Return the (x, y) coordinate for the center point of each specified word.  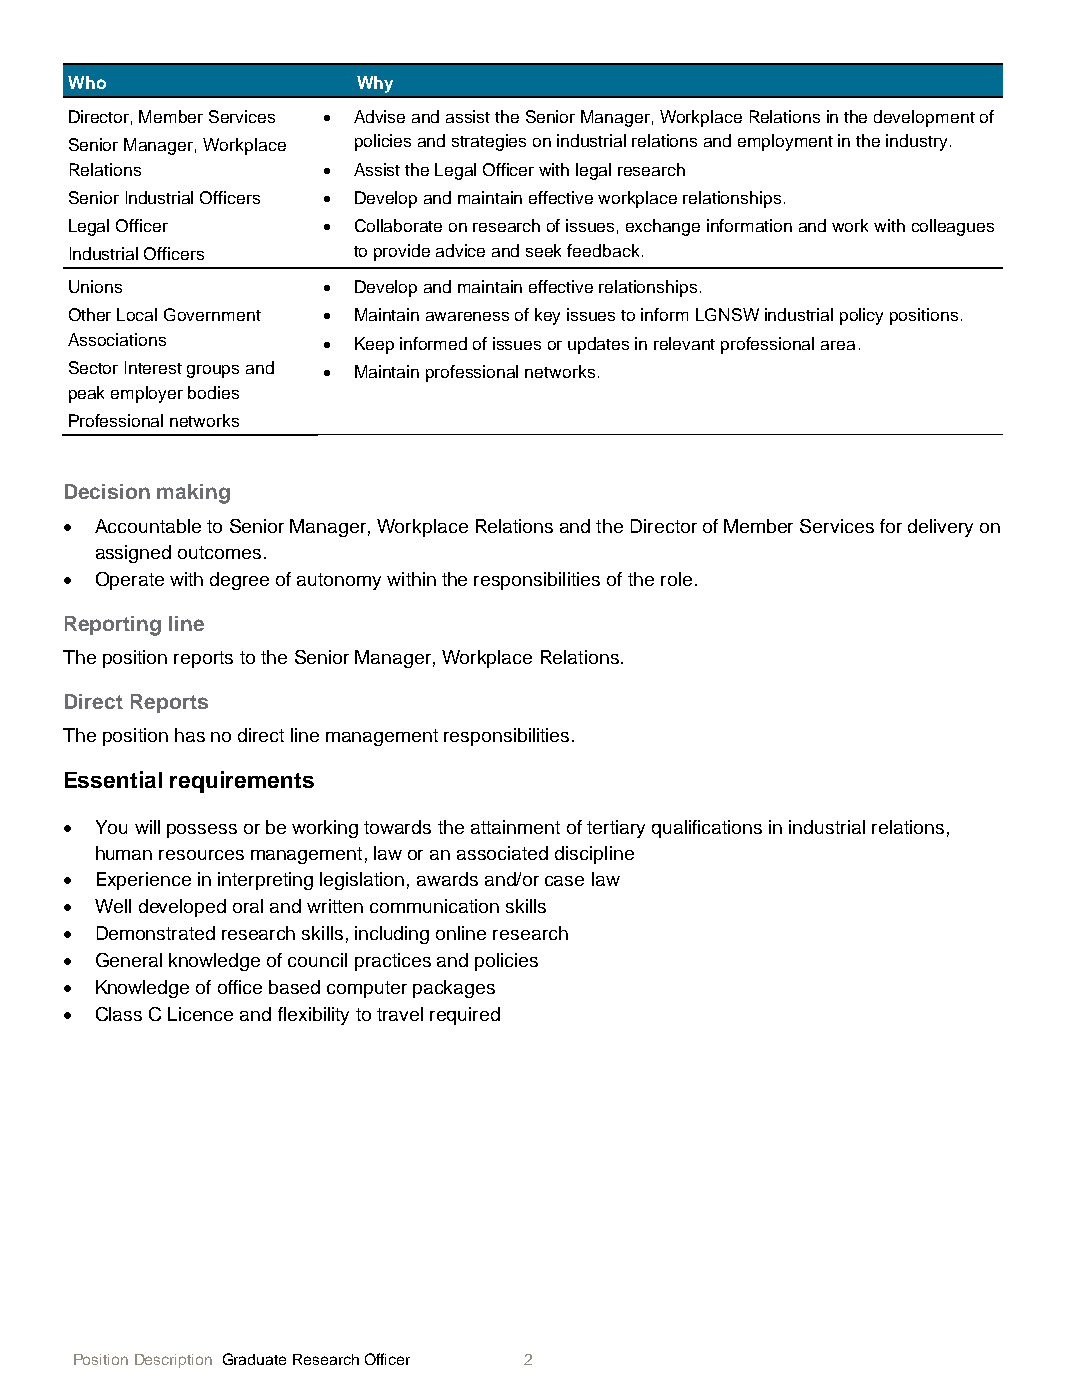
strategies (489, 142)
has (190, 735)
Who (87, 82)
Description (173, 1361)
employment (785, 142)
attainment (515, 827)
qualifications (707, 829)
